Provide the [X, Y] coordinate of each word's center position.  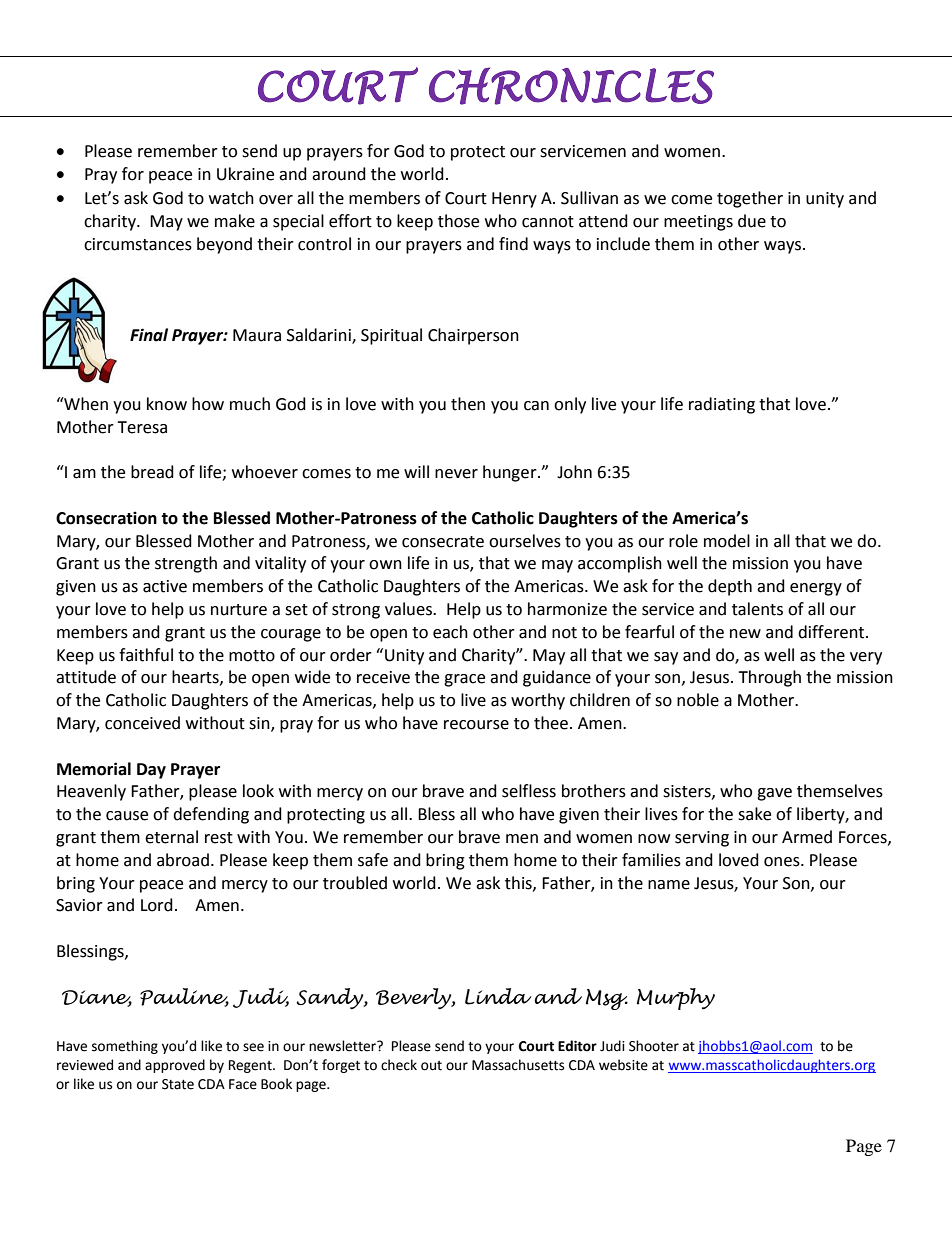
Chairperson [473, 336]
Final [149, 335]
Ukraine [245, 174]
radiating [722, 405]
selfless [529, 791]
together [750, 199]
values [409, 609]
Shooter [654, 1046]
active [165, 586]
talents [757, 609]
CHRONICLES [571, 86]
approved [175, 1066]
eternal [171, 837]
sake [754, 814]
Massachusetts [518, 1065]
